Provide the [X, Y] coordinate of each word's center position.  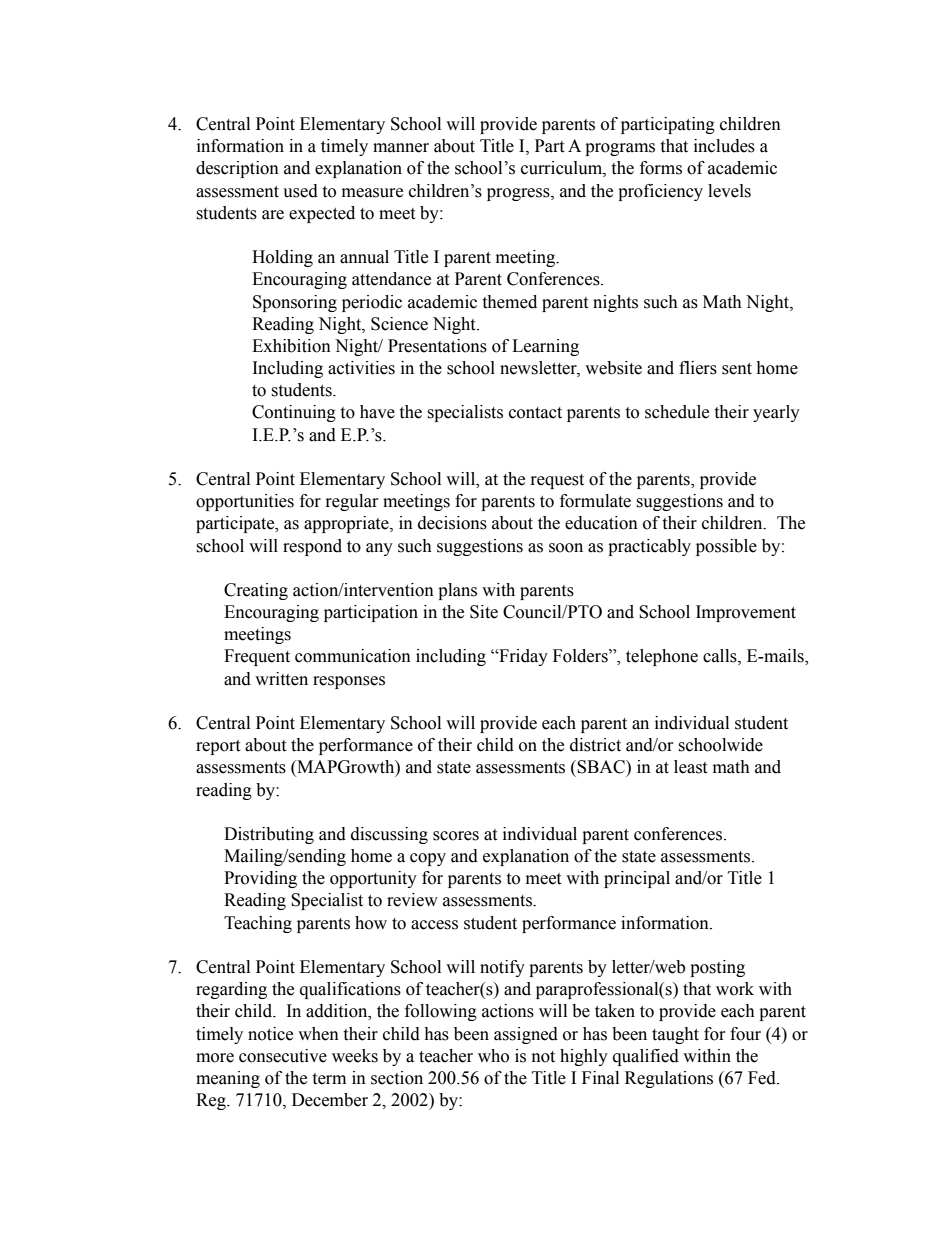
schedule [677, 412]
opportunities [245, 502]
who [493, 1056]
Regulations [669, 1079]
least [690, 767]
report [218, 747]
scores [456, 836]
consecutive [283, 1056]
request [557, 481]
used [300, 191]
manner [401, 148]
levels [729, 191]
